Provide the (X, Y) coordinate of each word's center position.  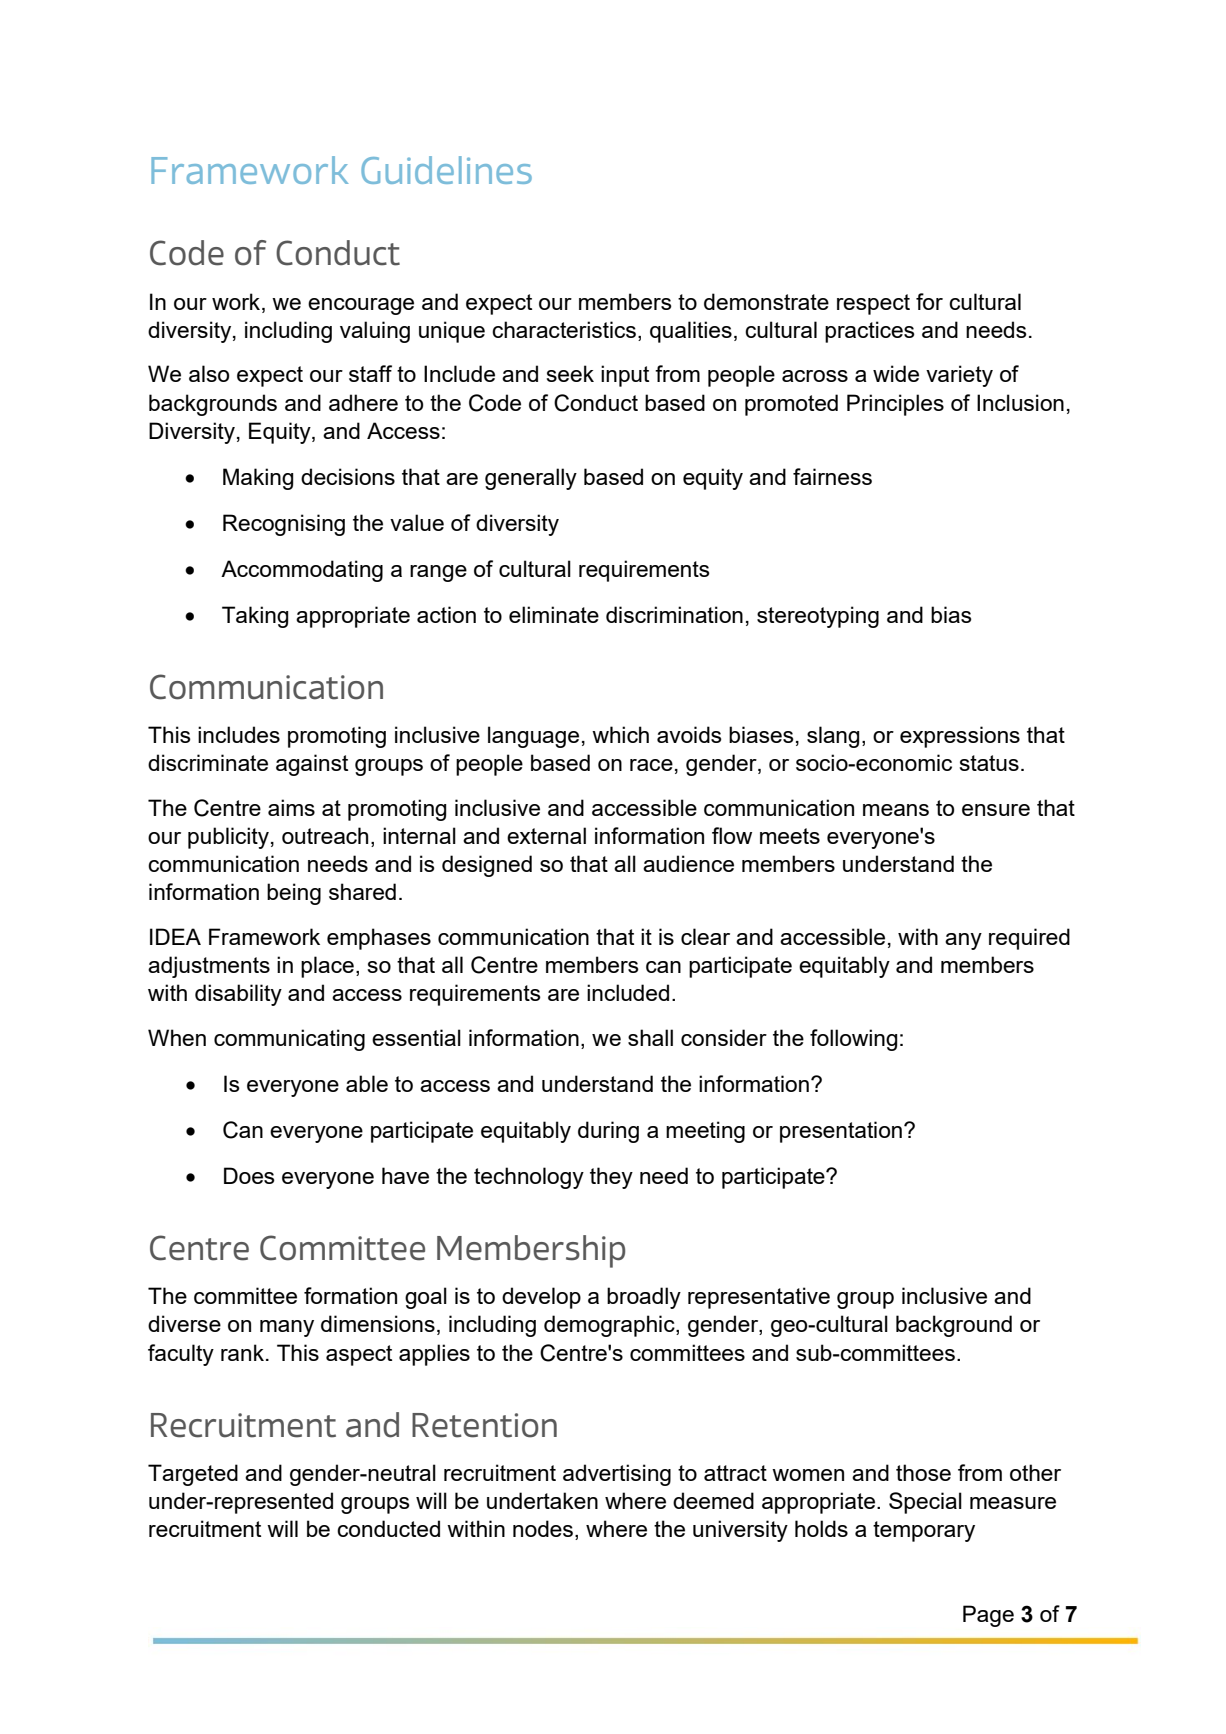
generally (531, 479)
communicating (289, 1040)
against (312, 765)
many (287, 1328)
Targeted (193, 1475)
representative (759, 1298)
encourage (361, 306)
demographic (610, 1326)
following (853, 1040)
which (620, 734)
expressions (960, 737)
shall (650, 1037)
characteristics (564, 329)
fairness (832, 476)
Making (258, 479)
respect (873, 304)
